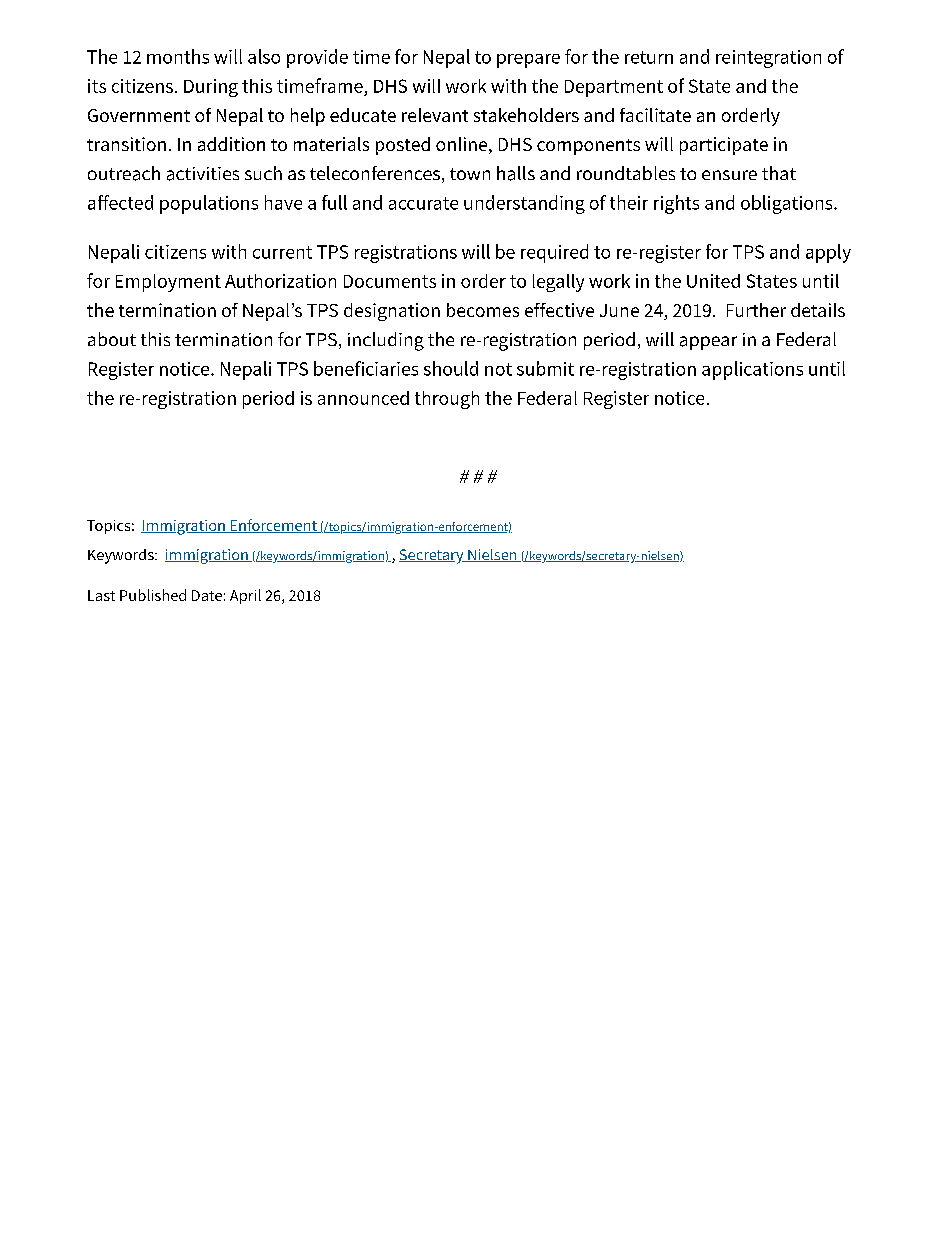  I want to click on reintegration, so click(768, 59).
